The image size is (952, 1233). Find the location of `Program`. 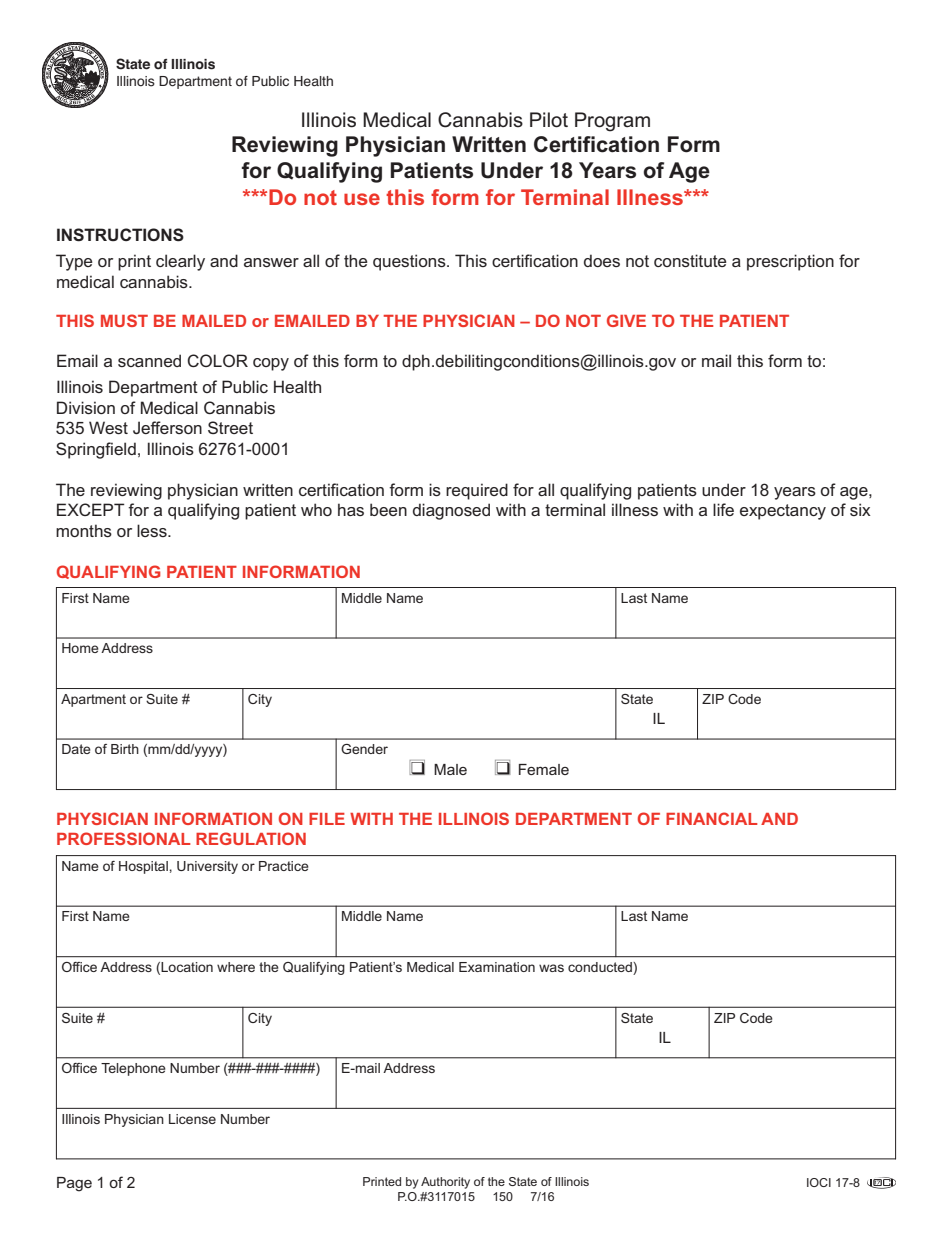

Program is located at coordinates (612, 122).
